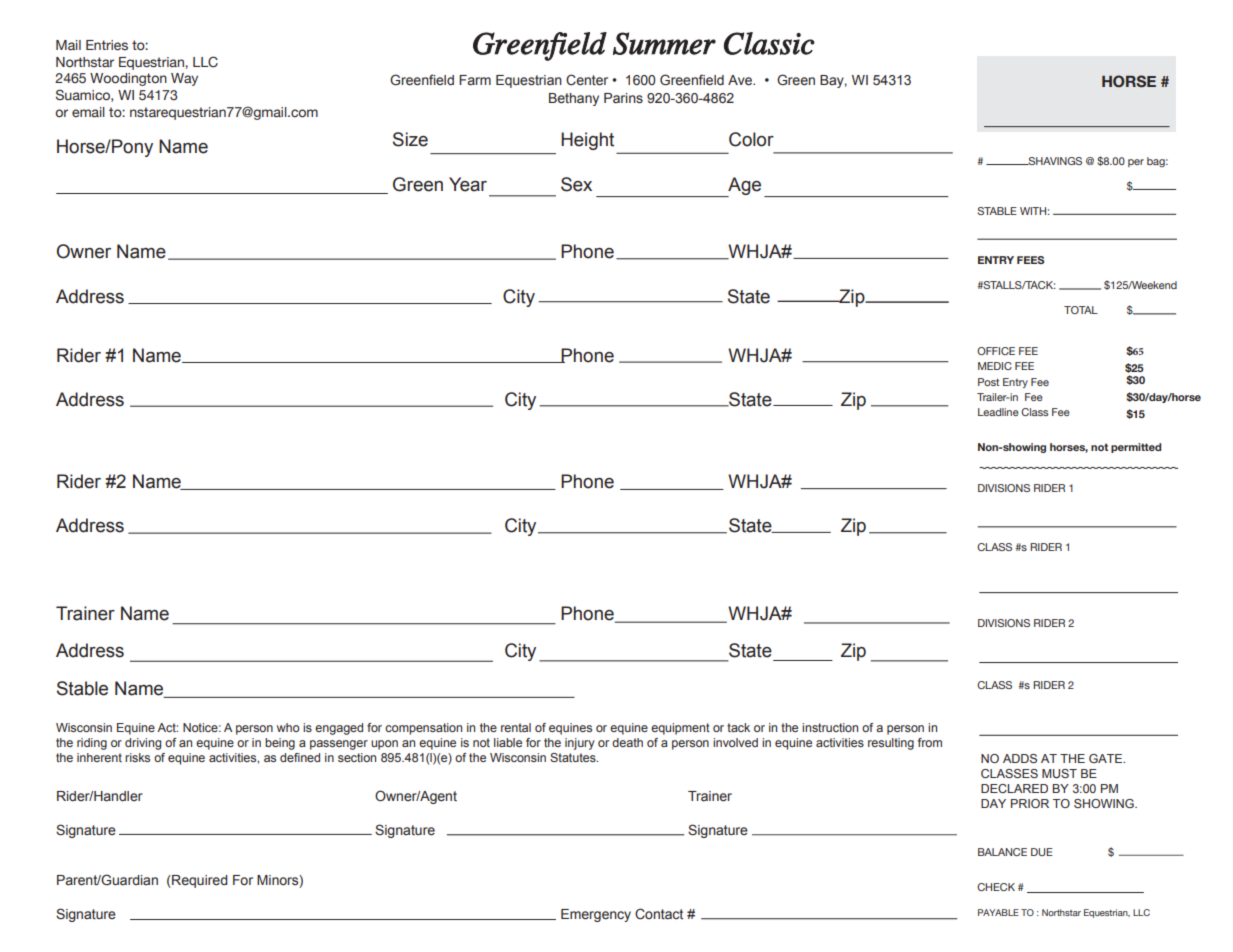 The image size is (1233, 952). I want to click on Emergency, so click(596, 915).
